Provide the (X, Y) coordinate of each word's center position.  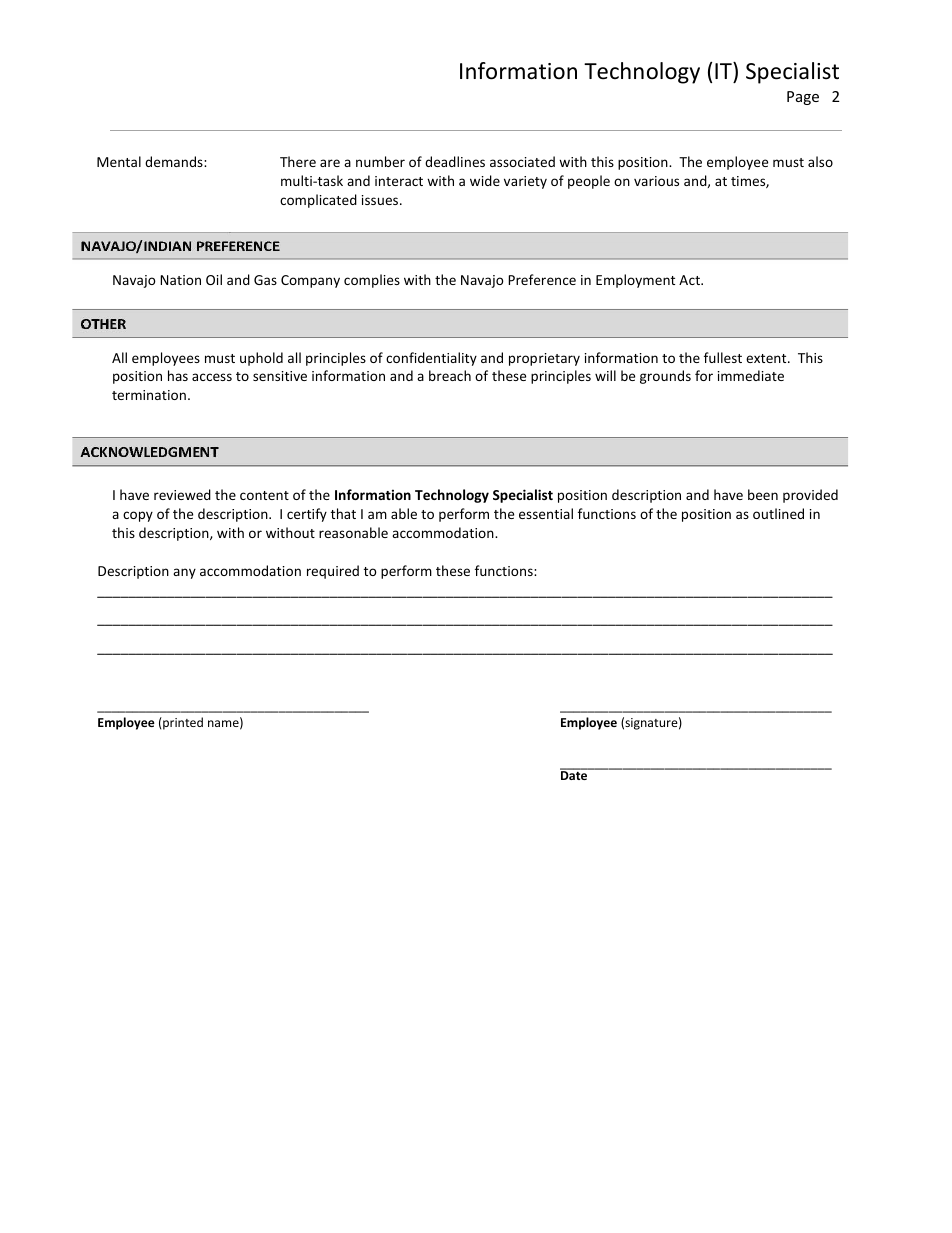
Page (803, 98)
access (212, 377)
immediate (751, 375)
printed (182, 723)
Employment (635, 281)
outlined (778, 513)
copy (138, 516)
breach (450, 375)
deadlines (455, 161)
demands (175, 161)
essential (546, 513)
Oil (214, 279)
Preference (542, 279)
